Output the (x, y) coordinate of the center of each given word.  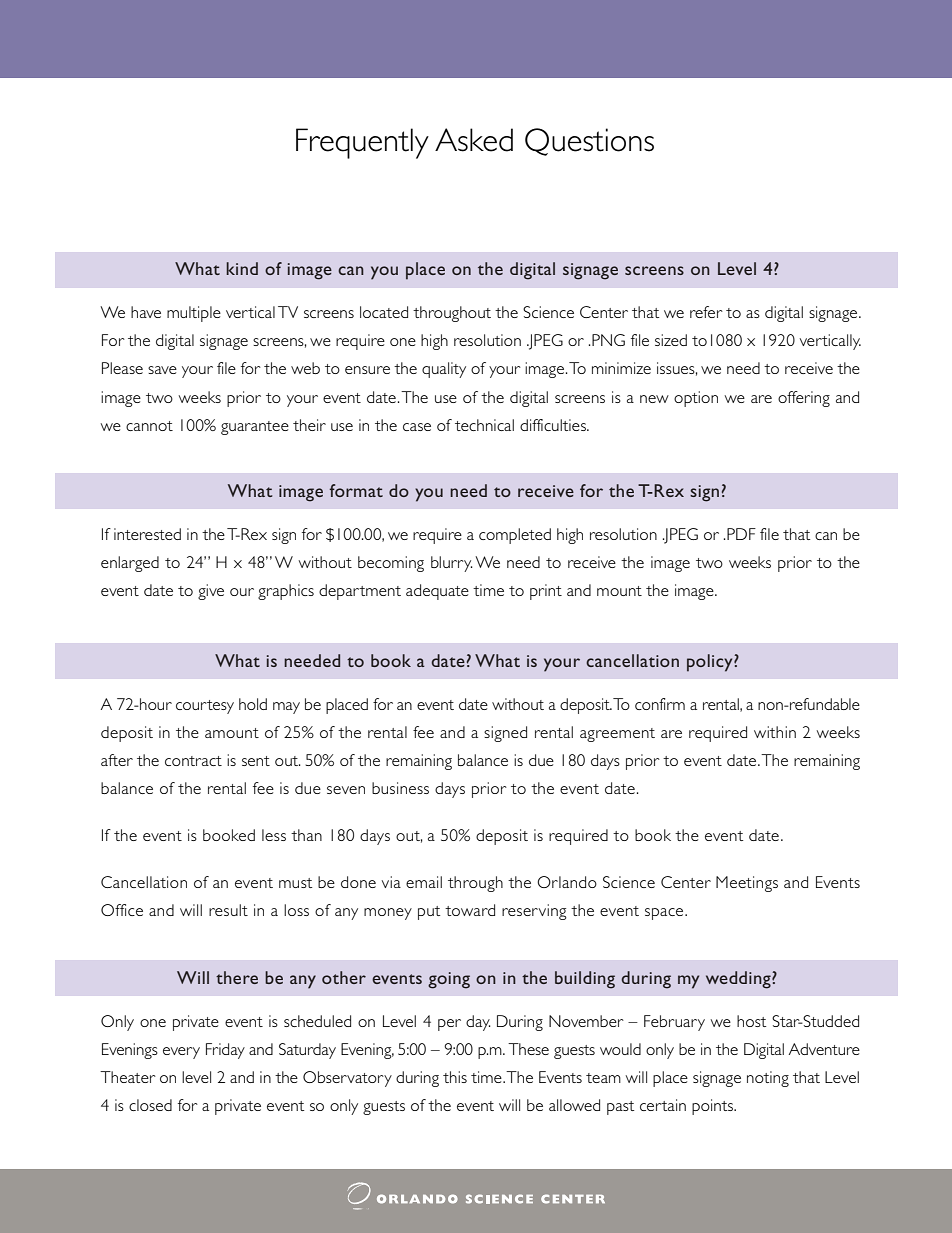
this (455, 1077)
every (181, 1053)
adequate (437, 592)
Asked (474, 140)
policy (711, 663)
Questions (589, 142)
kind (242, 268)
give (211, 592)
